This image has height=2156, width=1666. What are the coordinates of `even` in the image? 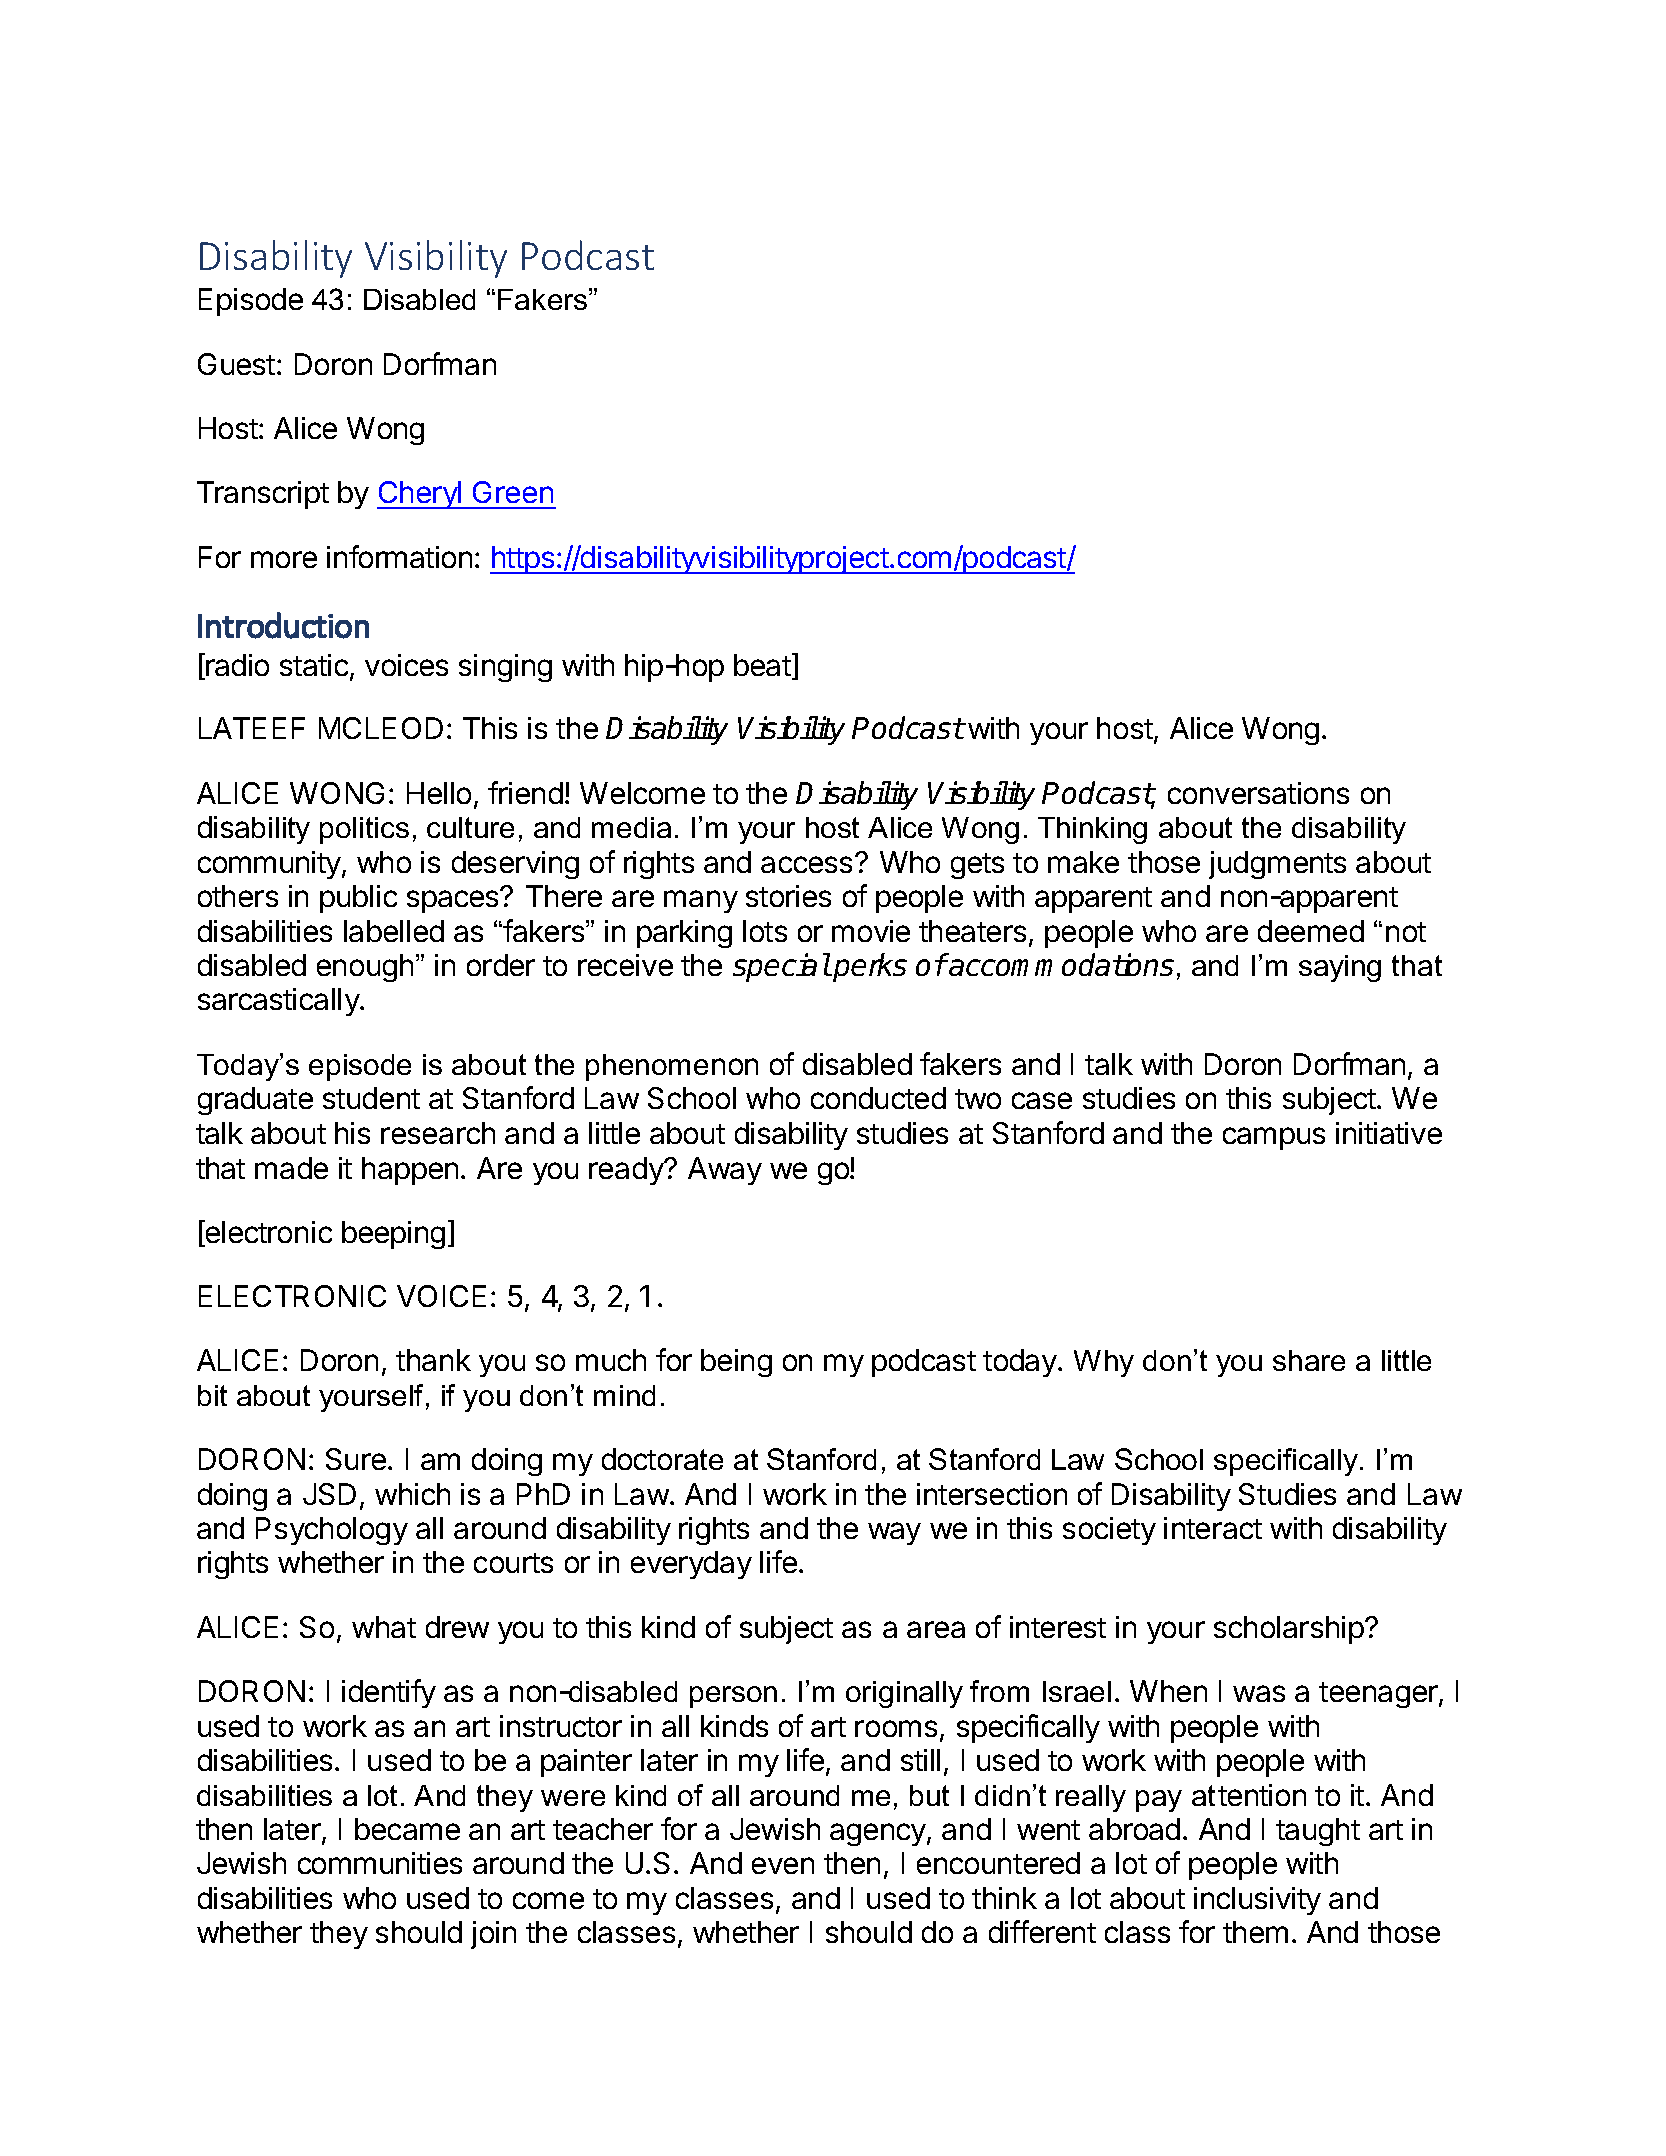 It's located at (783, 1865).
